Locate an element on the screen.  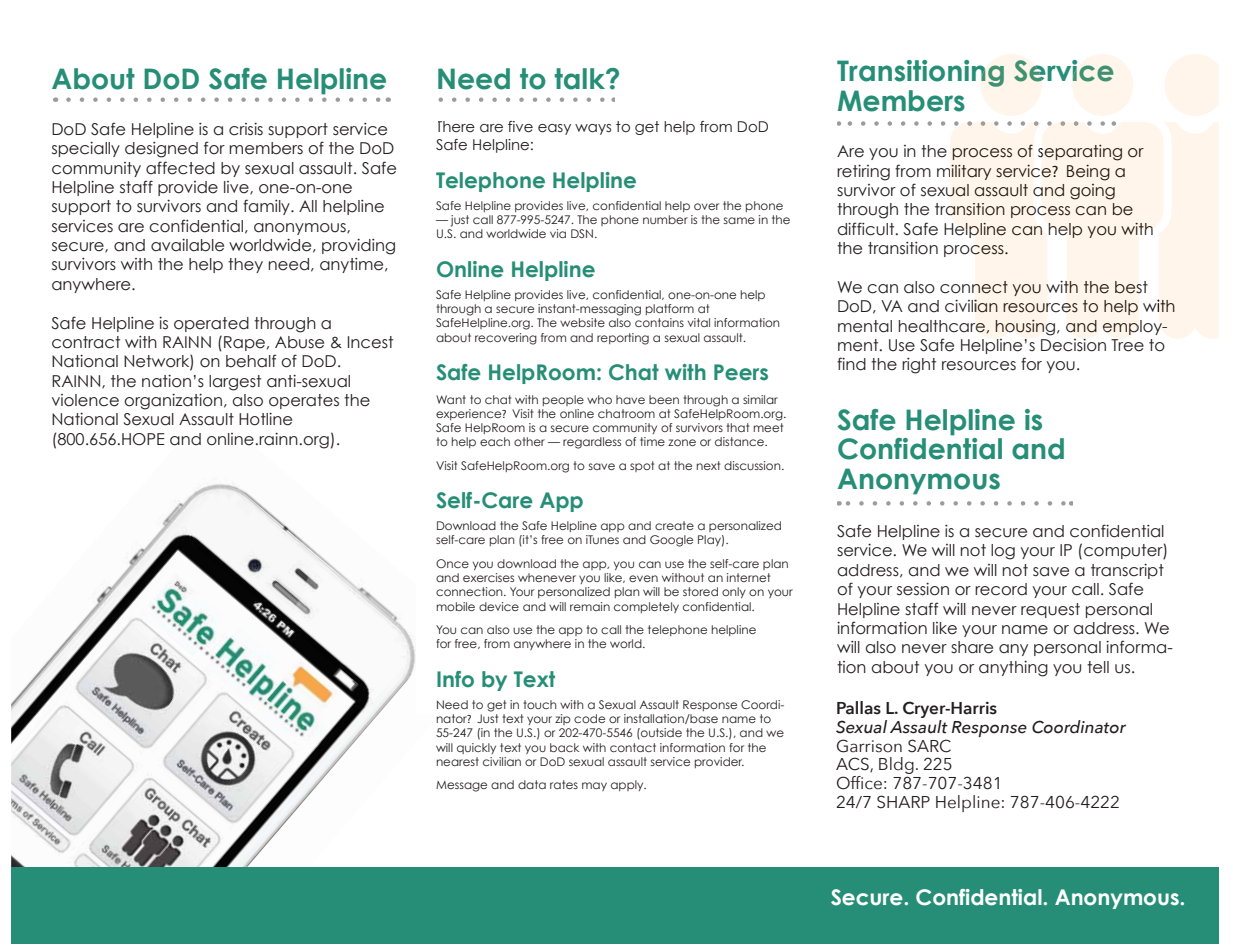
may is located at coordinates (594, 786).
